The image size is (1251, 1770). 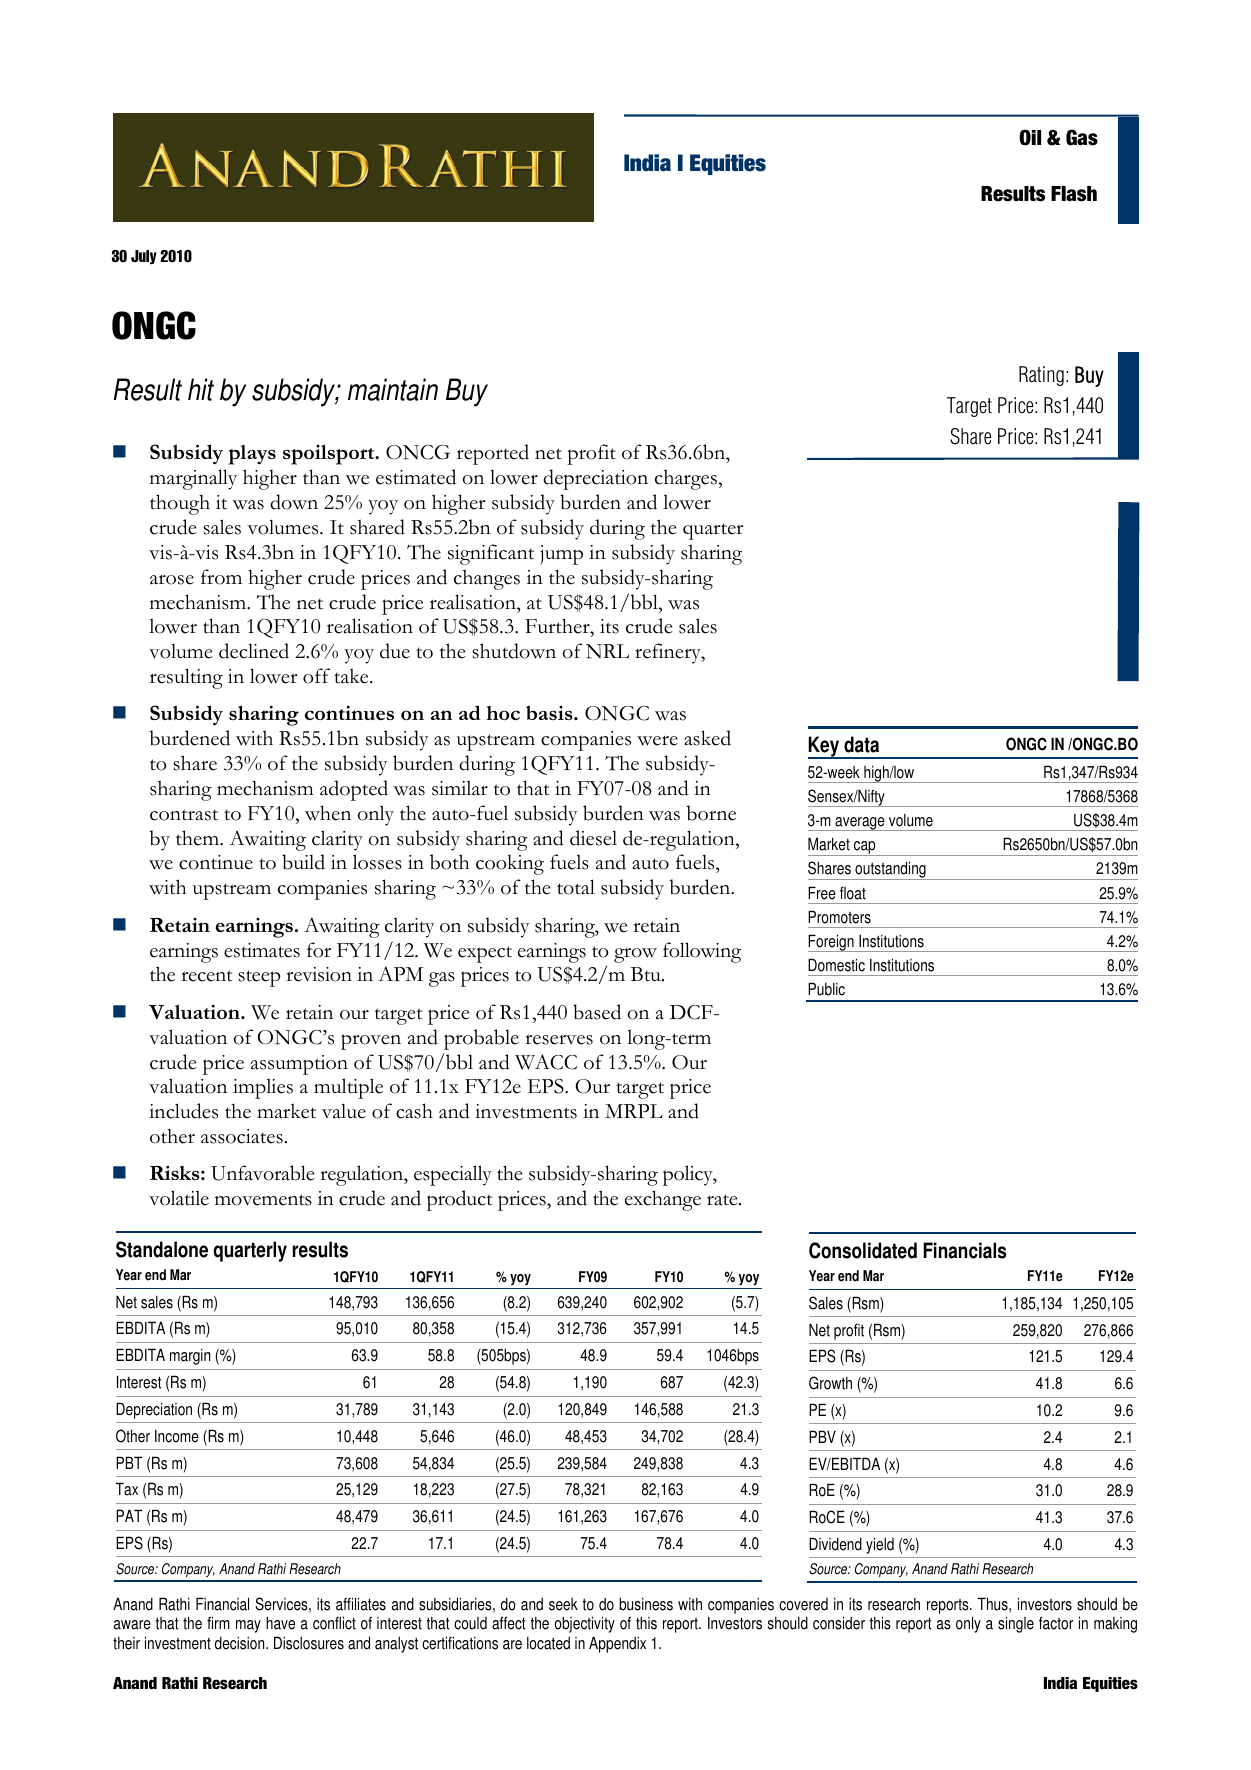 I want to click on from, so click(x=221, y=577).
